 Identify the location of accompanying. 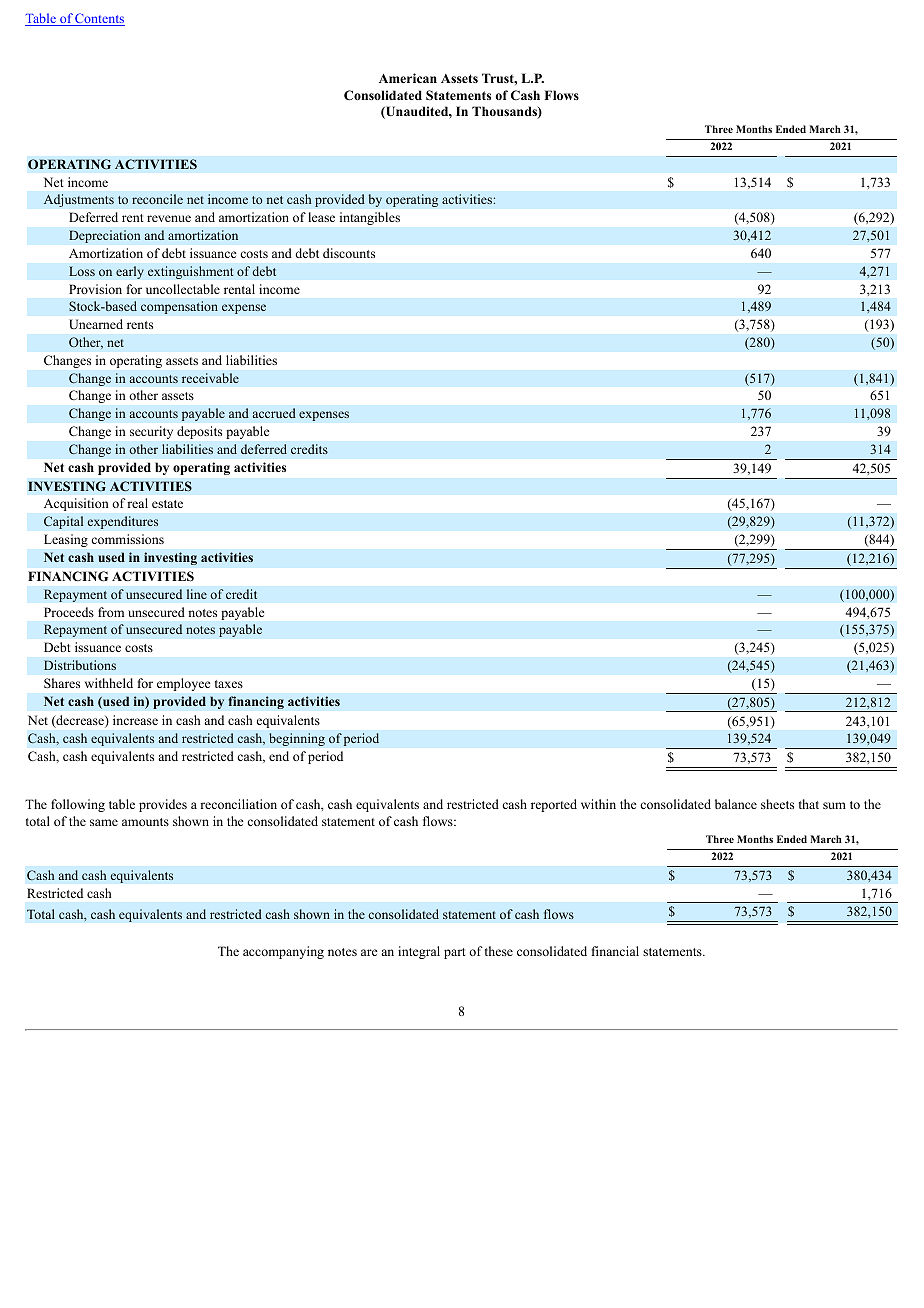
(283, 952).
